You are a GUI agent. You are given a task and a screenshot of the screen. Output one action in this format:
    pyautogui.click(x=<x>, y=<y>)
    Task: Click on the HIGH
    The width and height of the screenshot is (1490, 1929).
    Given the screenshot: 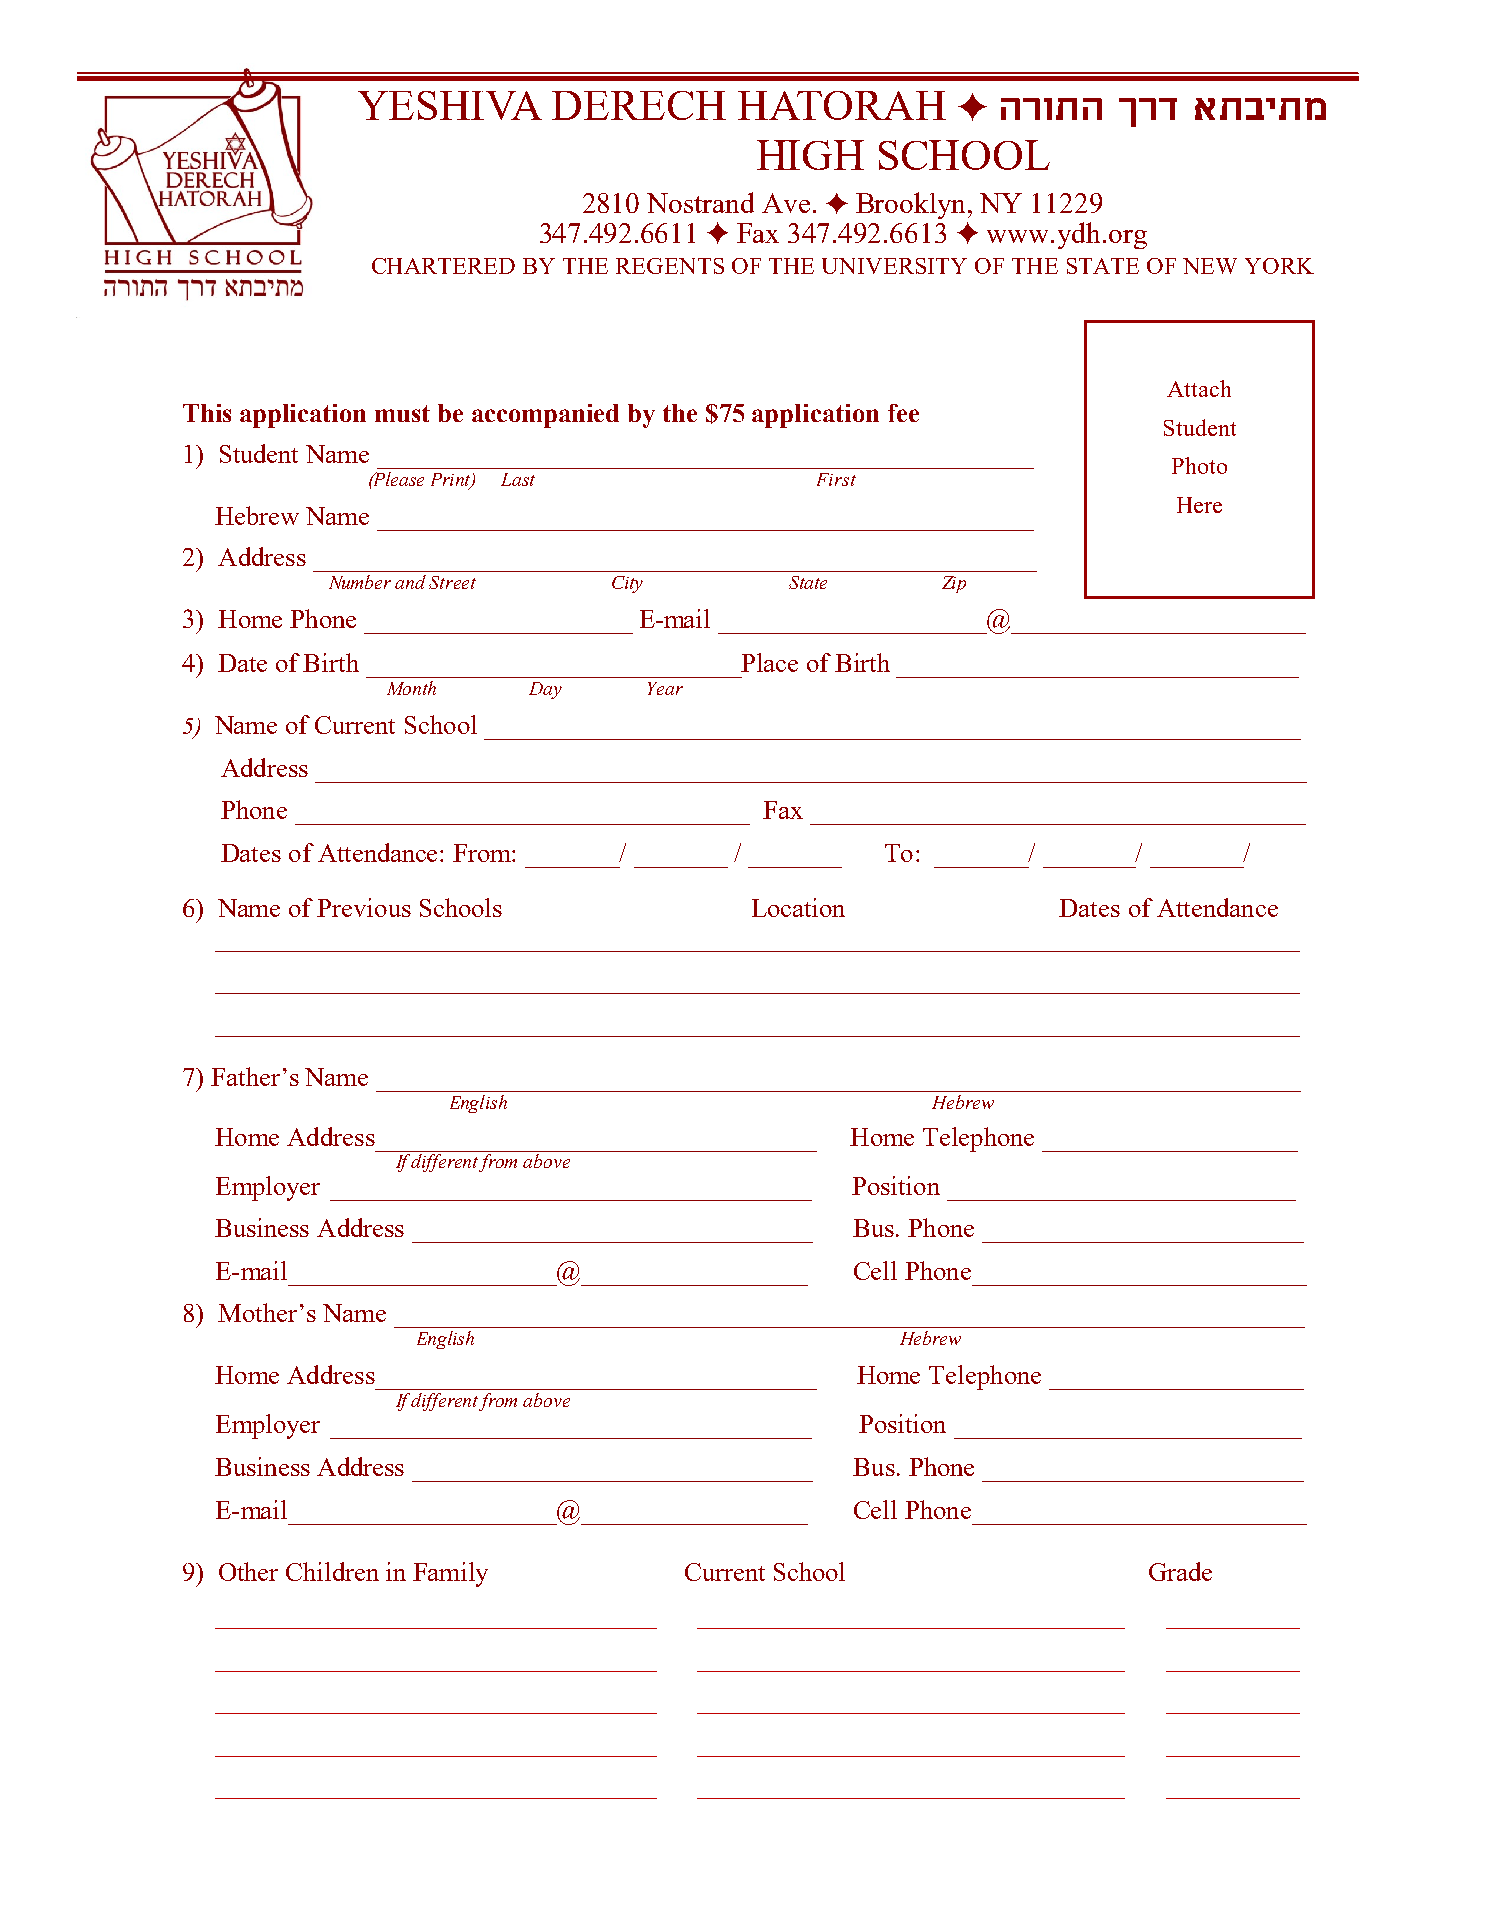 What is the action you would take?
    pyautogui.click(x=810, y=155)
